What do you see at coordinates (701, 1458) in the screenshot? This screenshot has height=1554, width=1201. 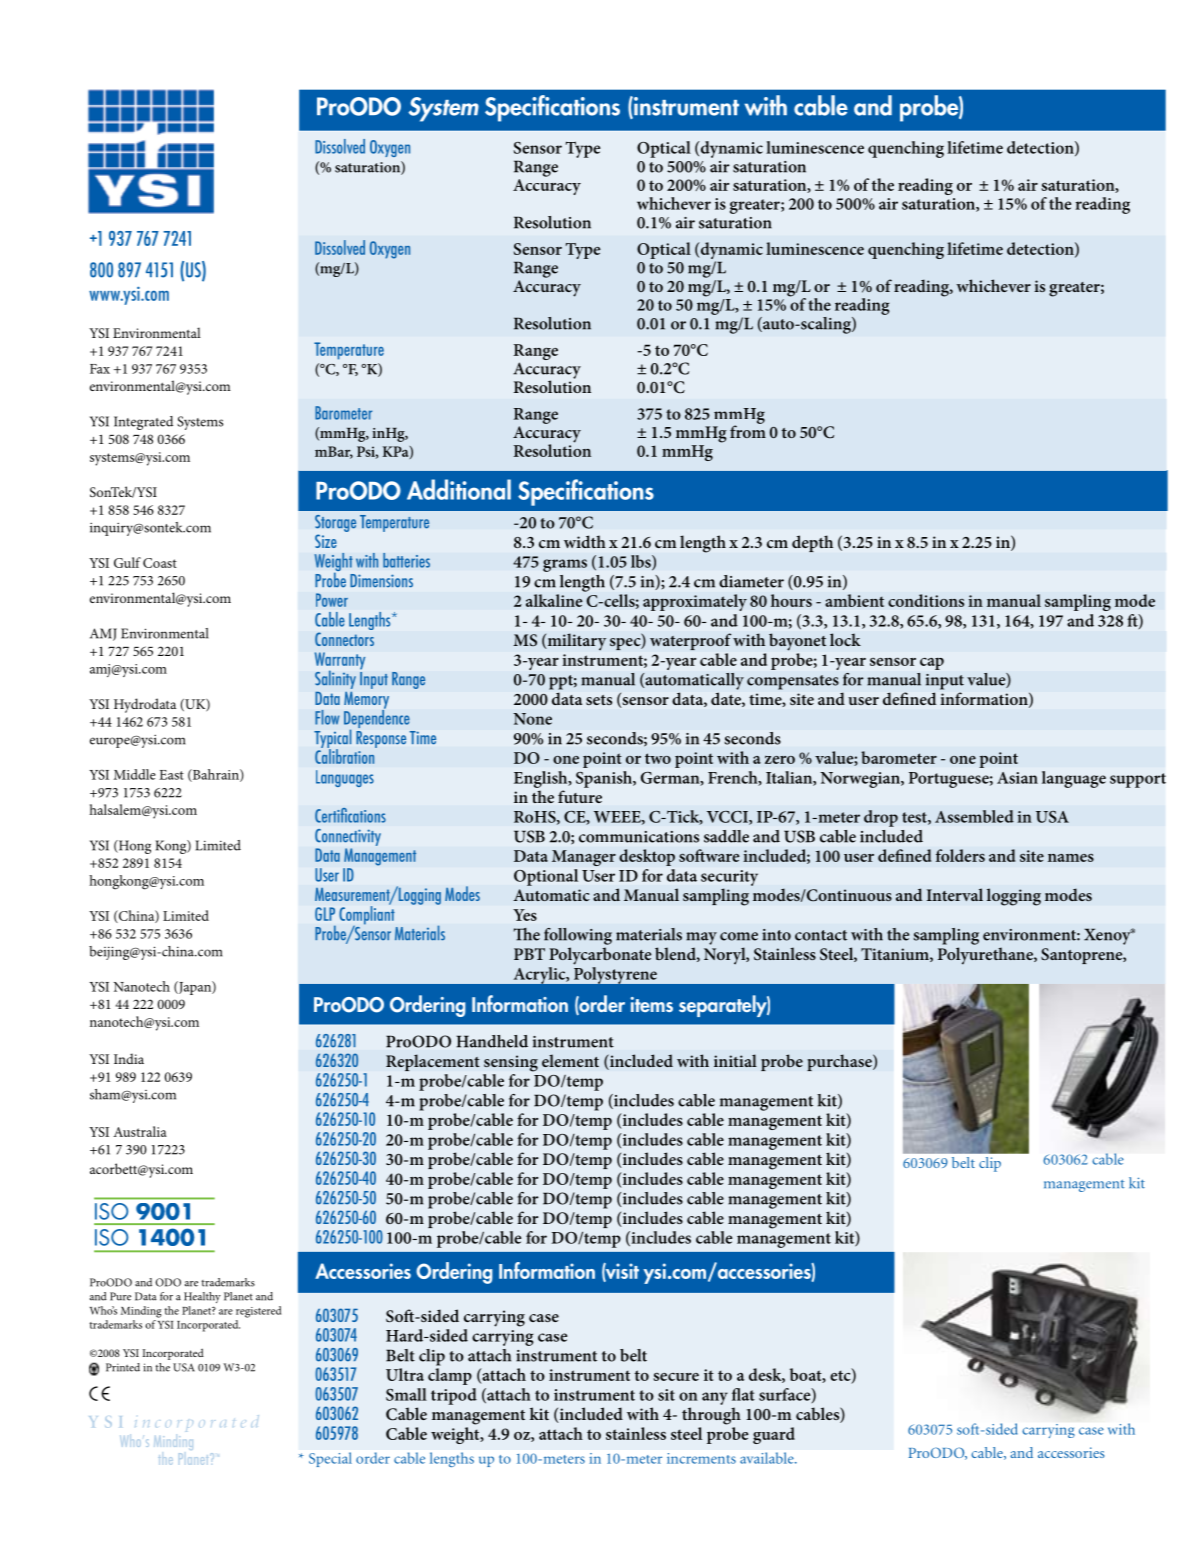 I see `increments` at bounding box center [701, 1458].
